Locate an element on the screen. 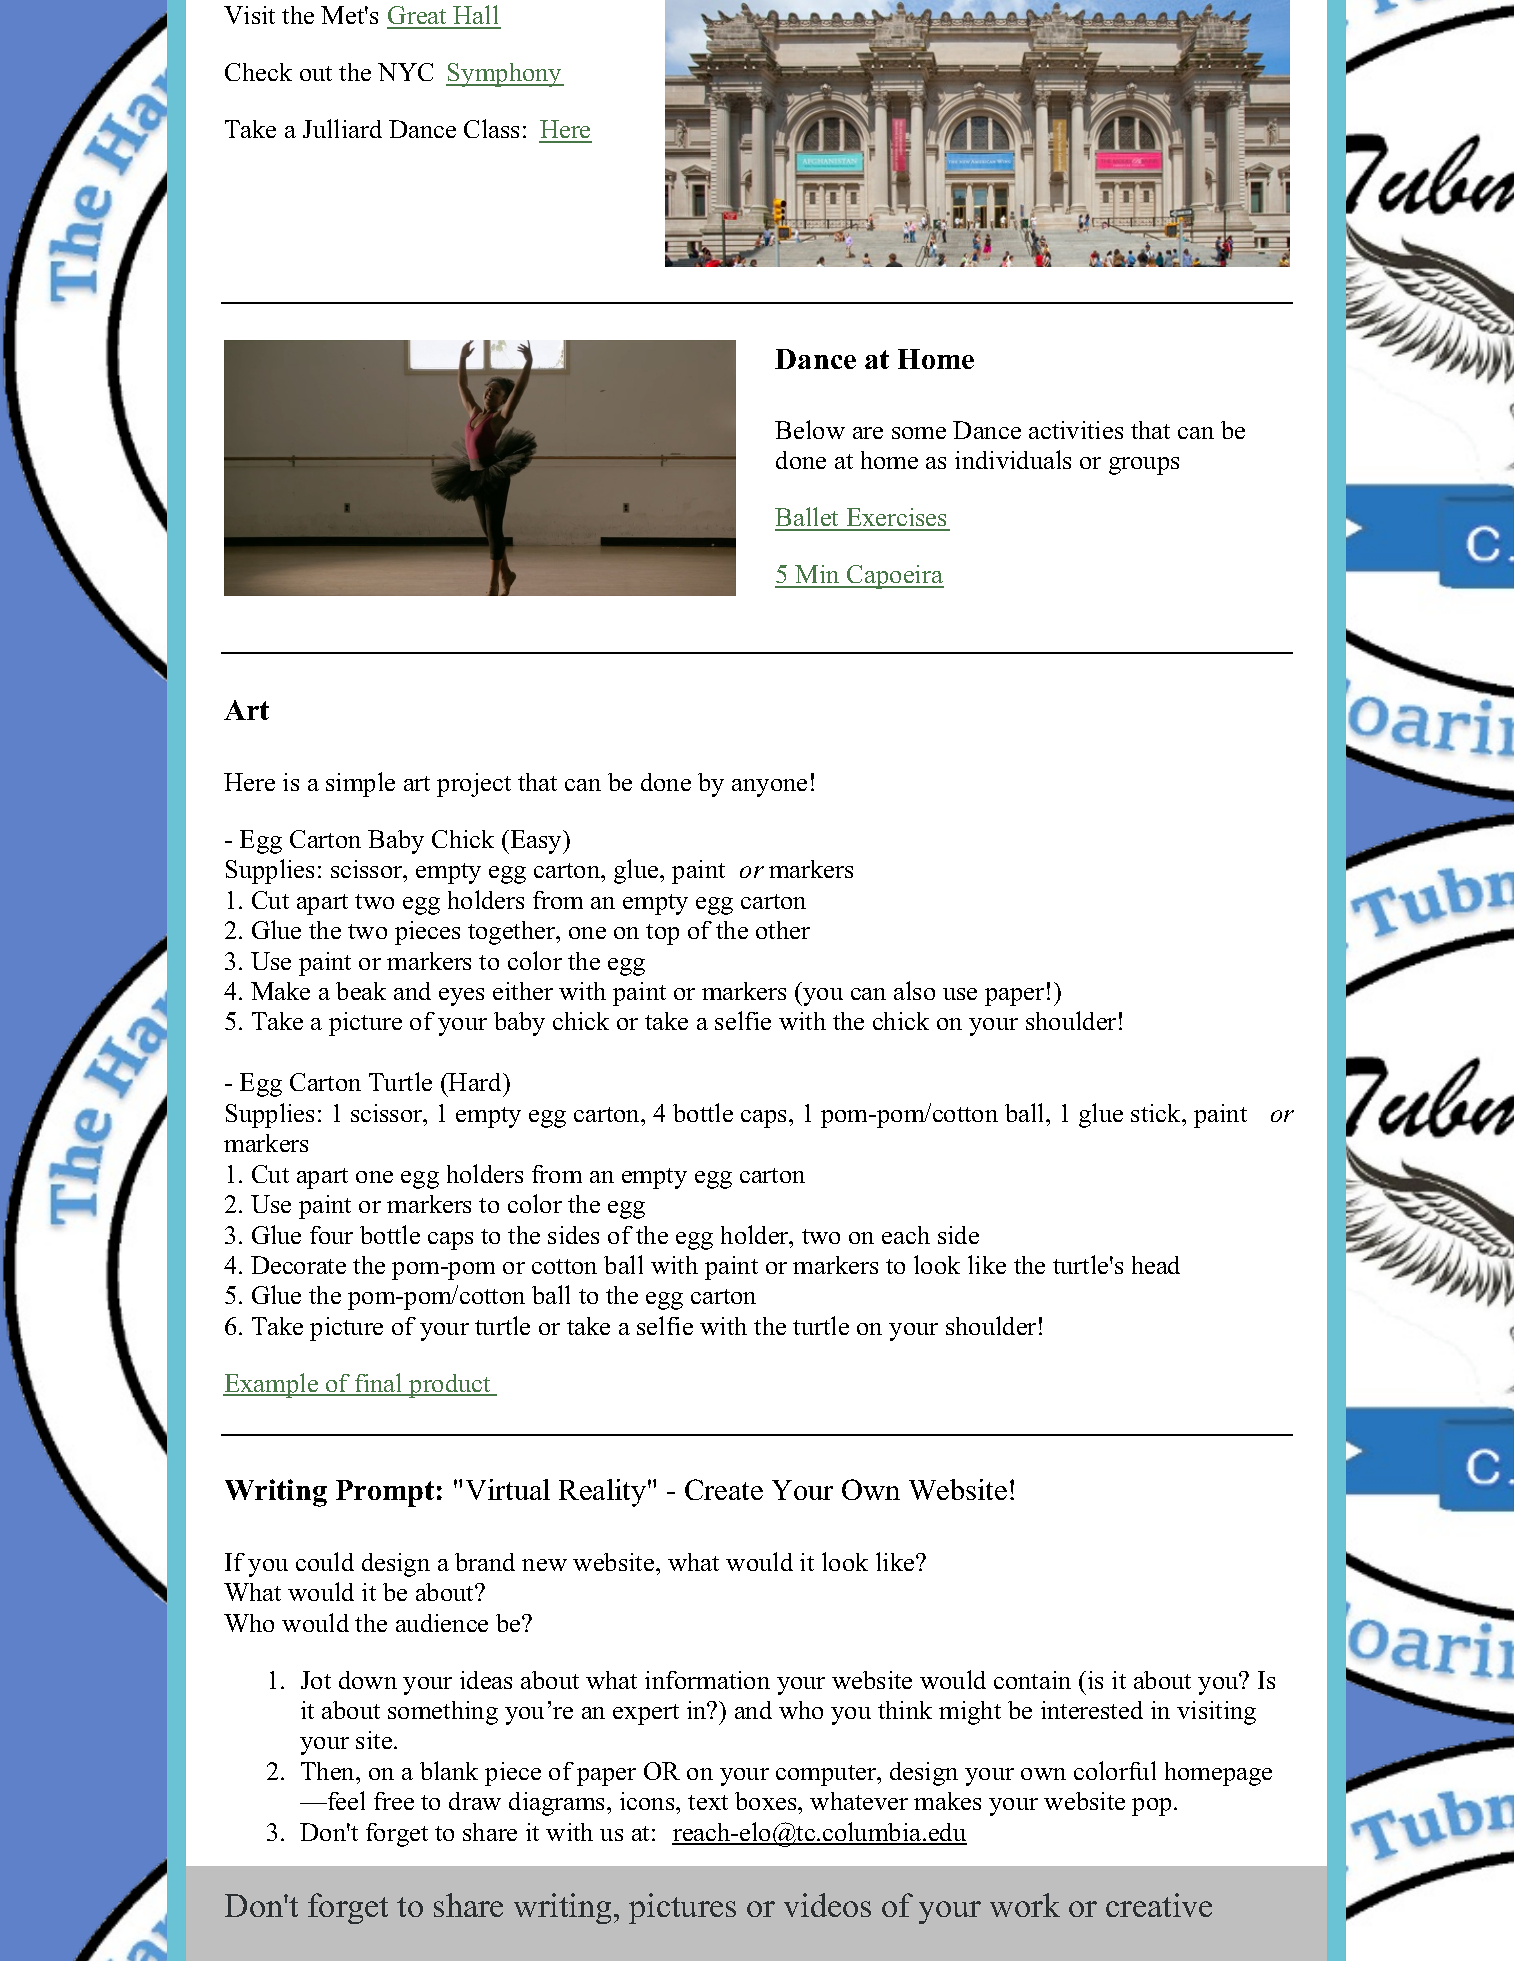 The image size is (1515, 1961). activities is located at coordinates (1076, 430).
